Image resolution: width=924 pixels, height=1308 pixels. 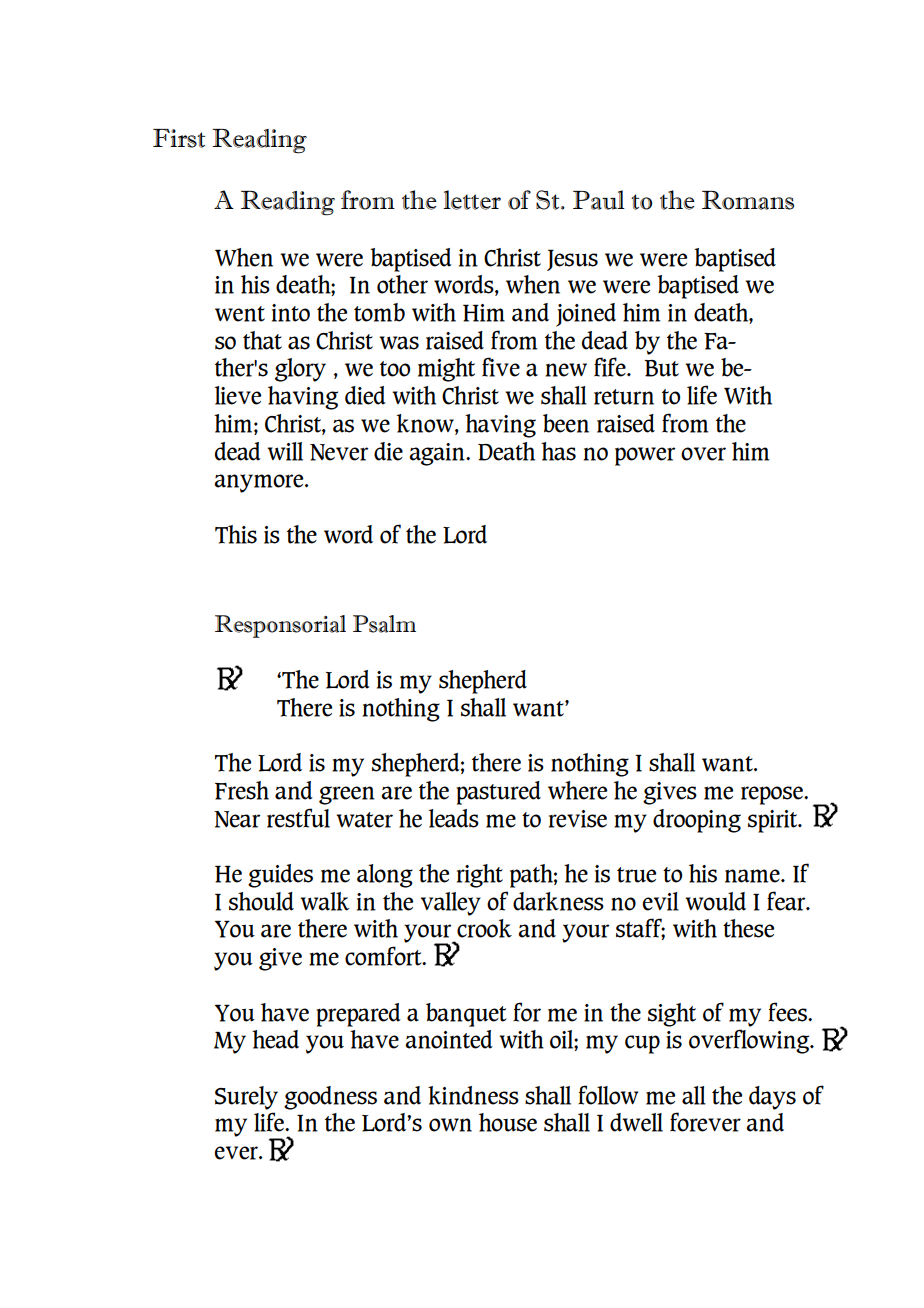 I want to click on name, so click(x=753, y=876).
